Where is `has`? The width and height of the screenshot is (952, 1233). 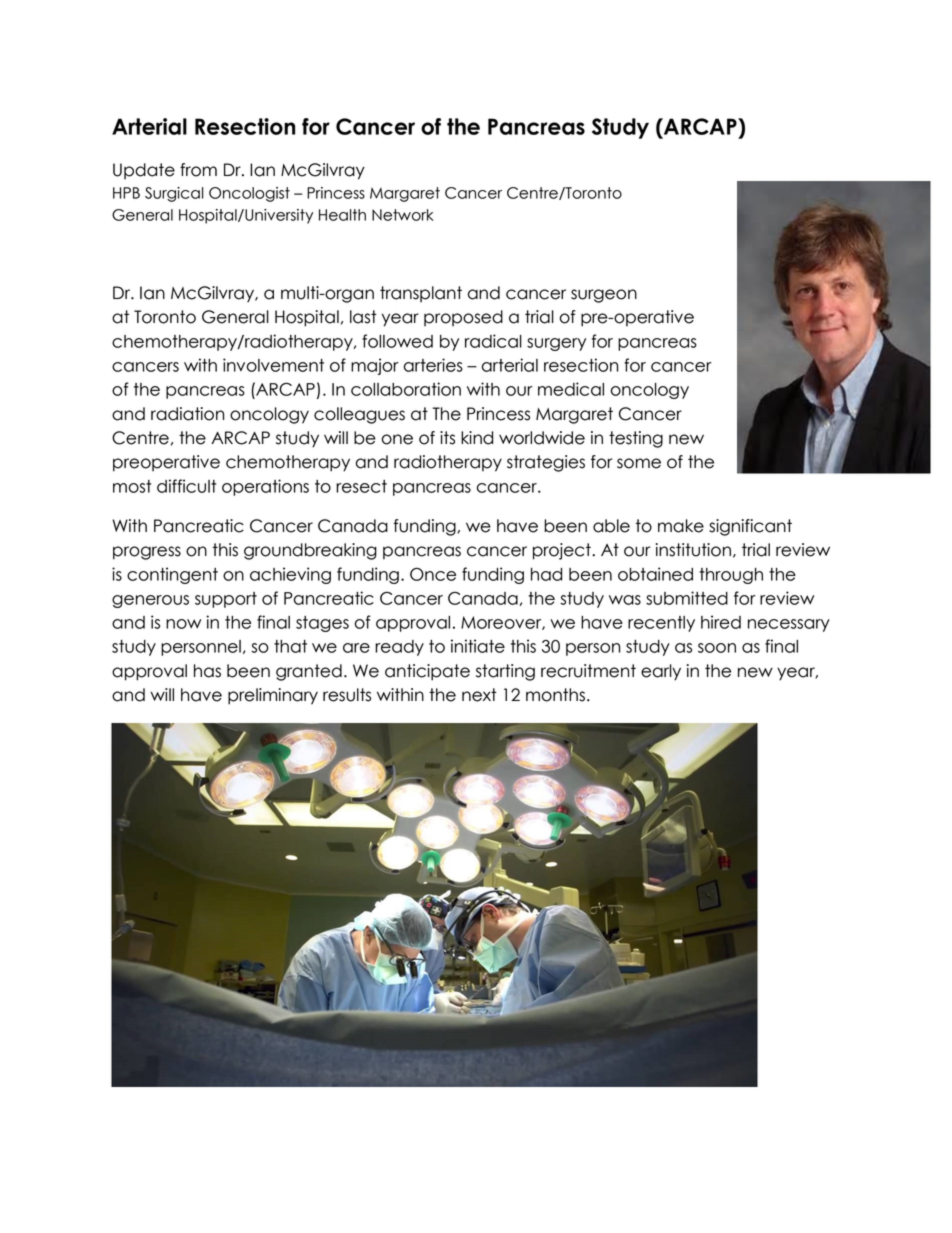
has is located at coordinates (207, 671).
